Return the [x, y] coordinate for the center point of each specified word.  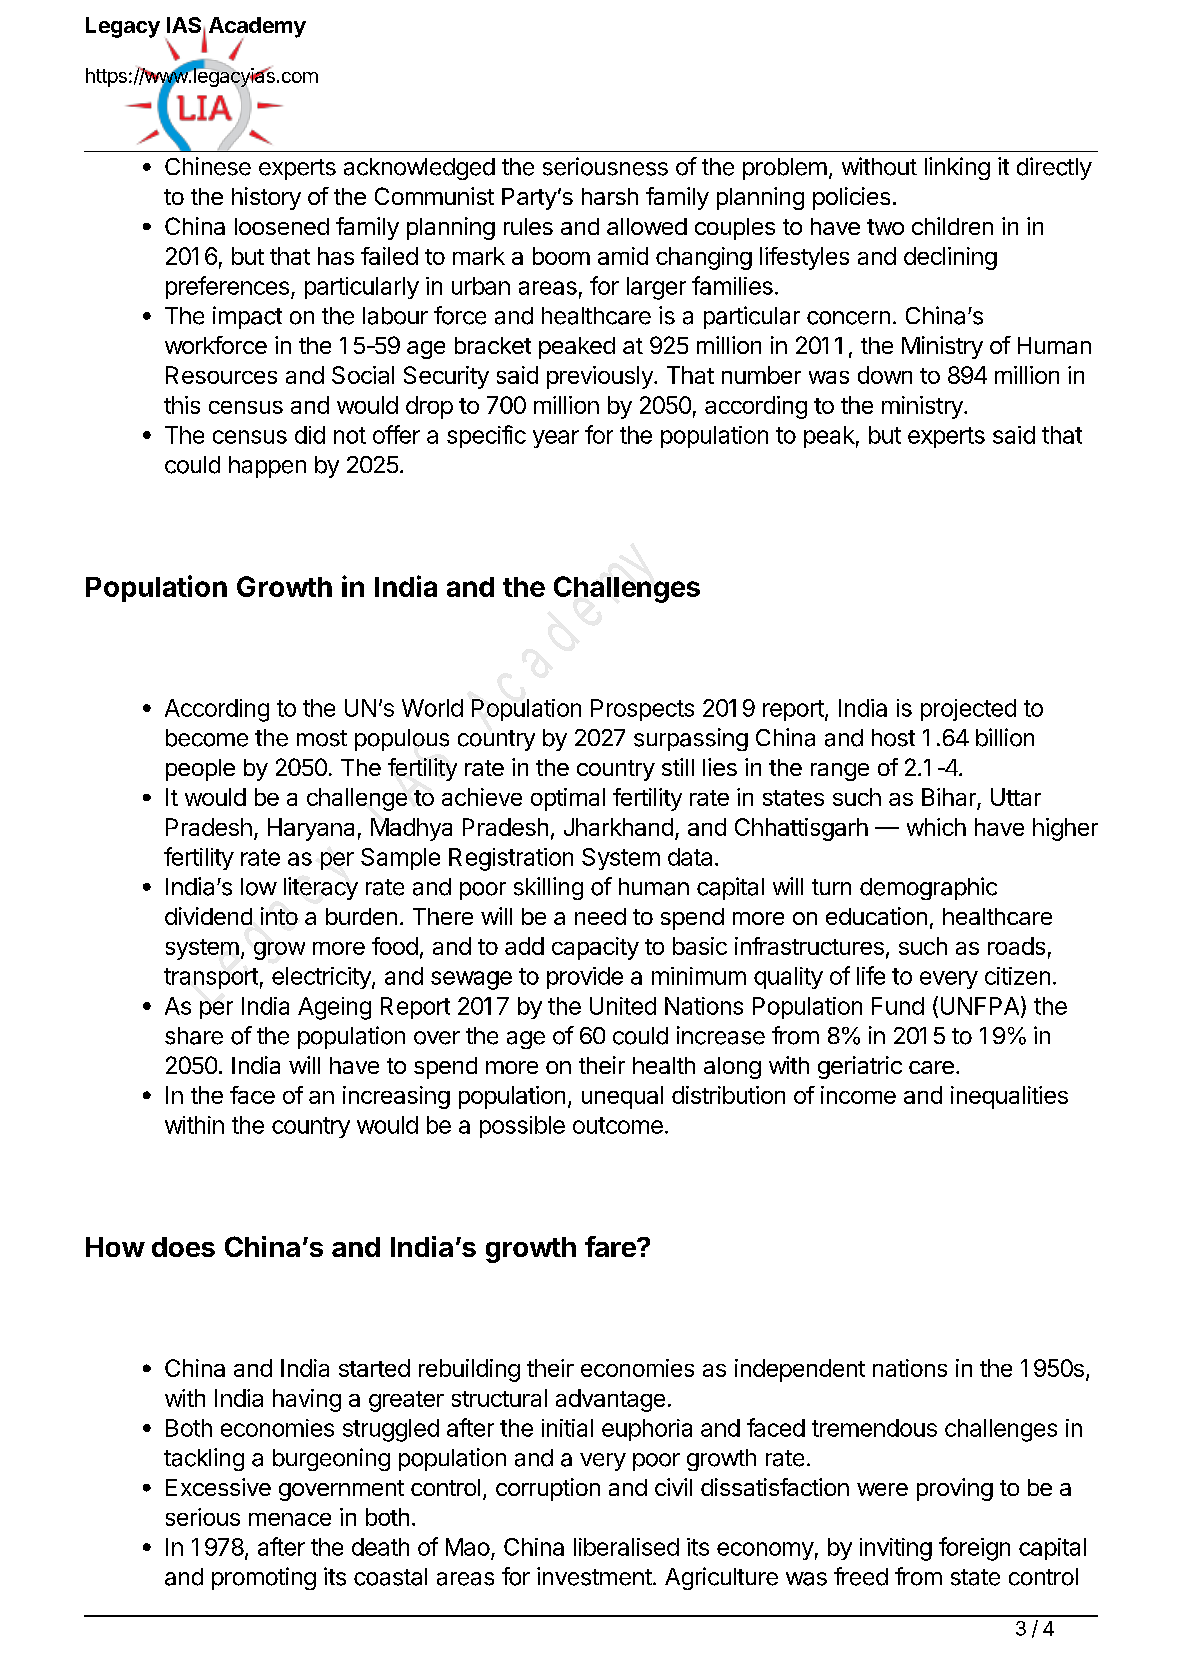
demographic [928, 888]
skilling [548, 888]
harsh [610, 196]
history [266, 198]
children [952, 226]
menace [290, 1519]
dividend [208, 916]
